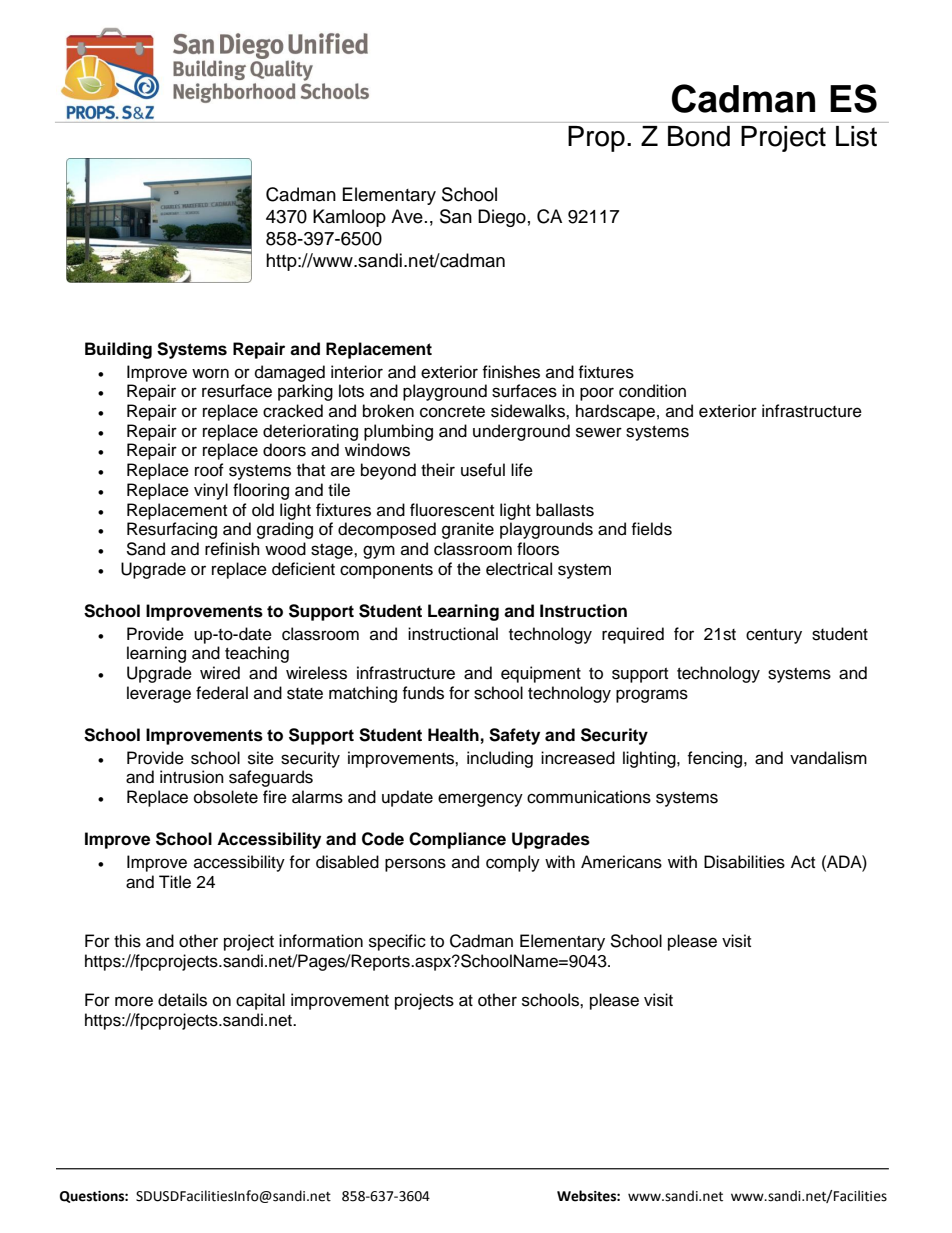  I want to click on Diego, so click(502, 218).
